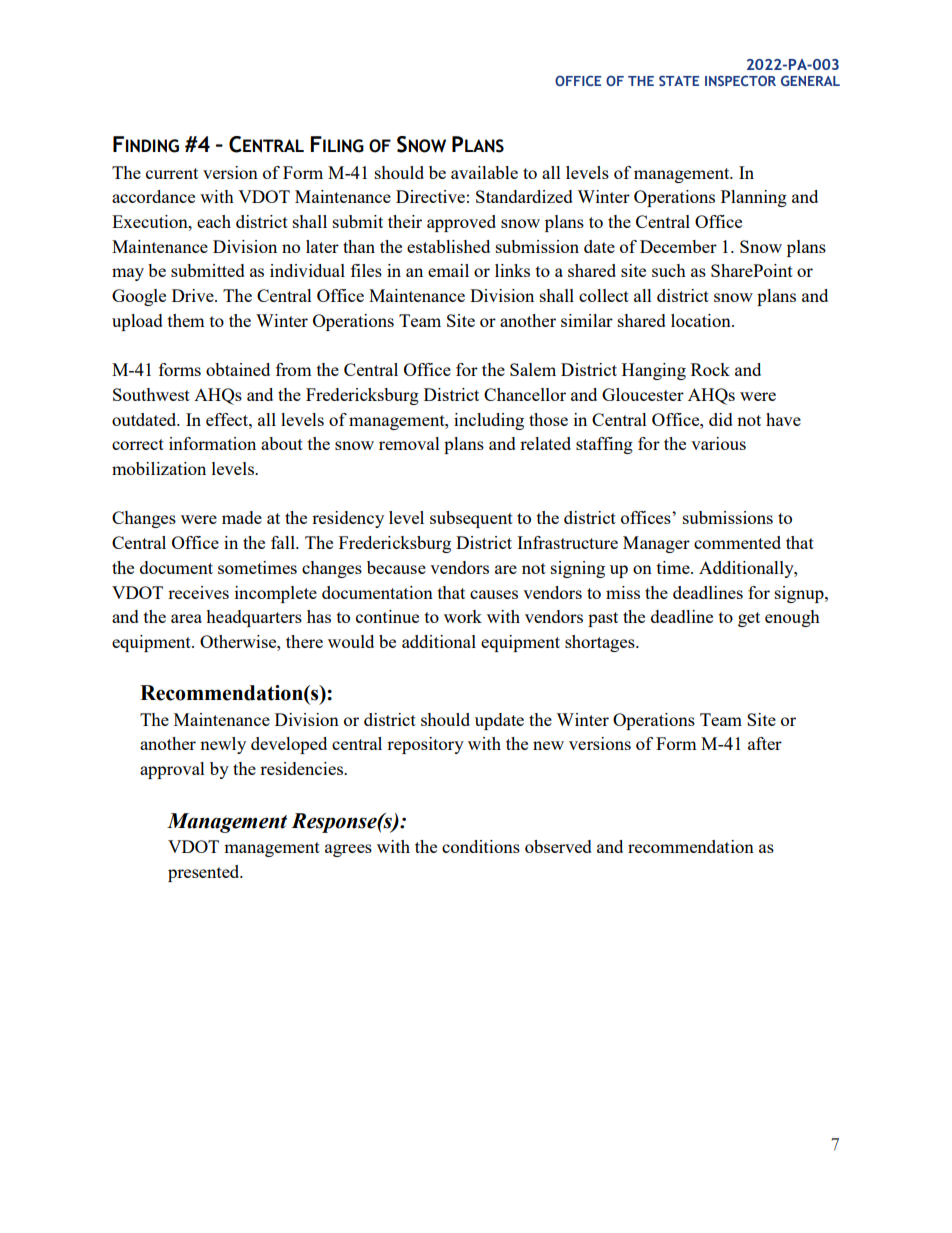 The image size is (952, 1233). What do you see at coordinates (194, 295) in the page?
I see `Drive` at bounding box center [194, 295].
